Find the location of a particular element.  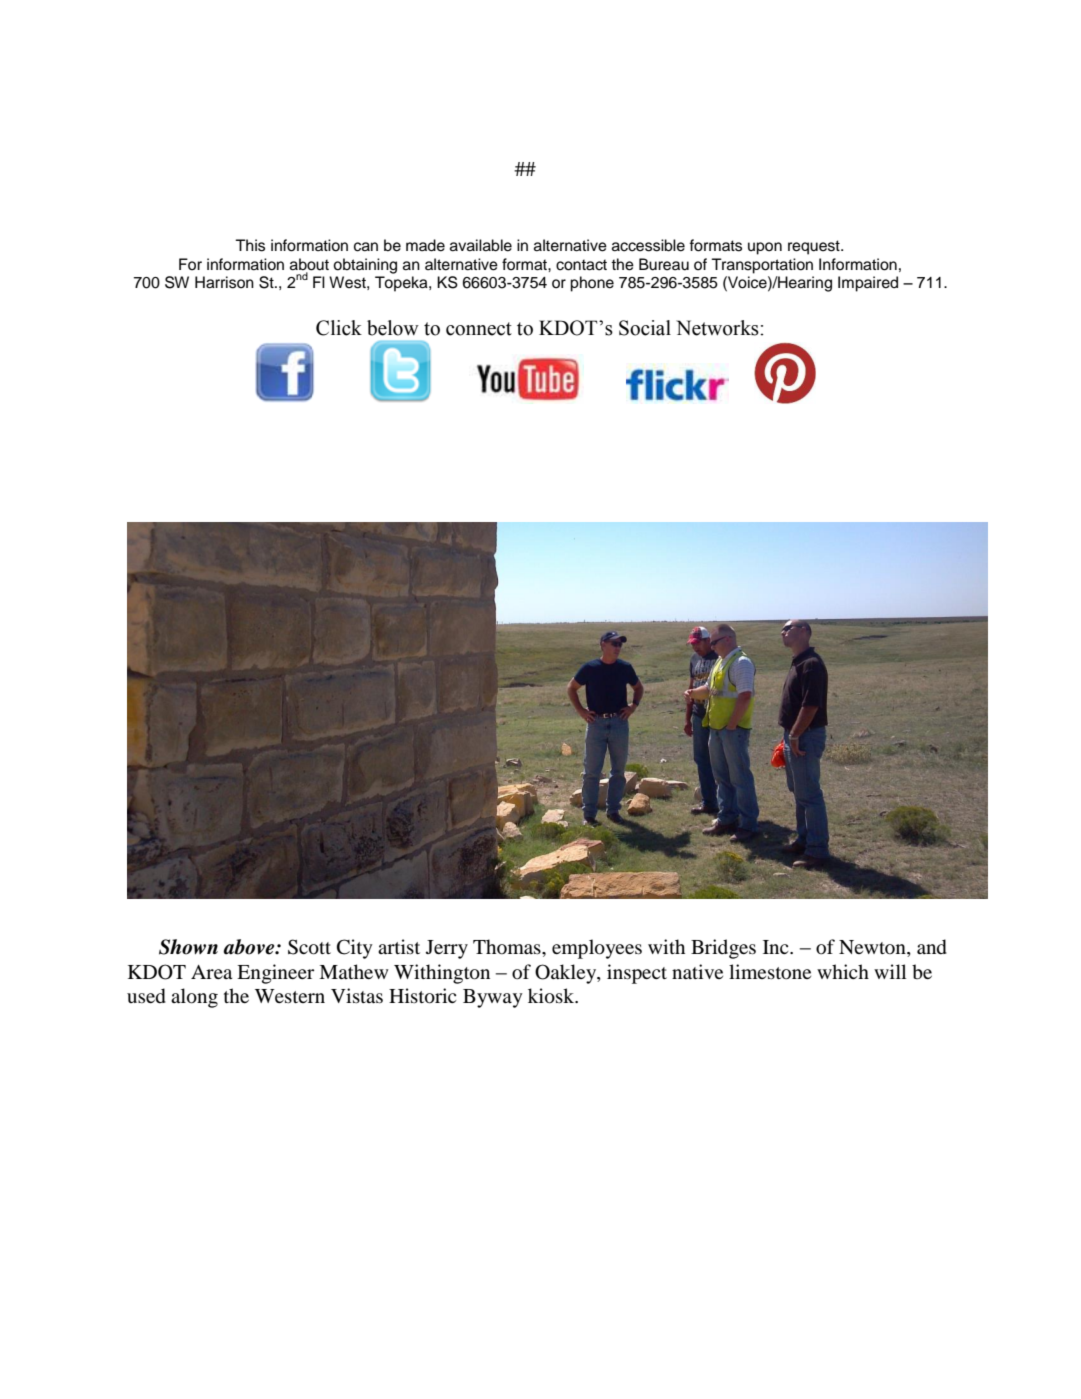

Thomas is located at coordinates (508, 947).
